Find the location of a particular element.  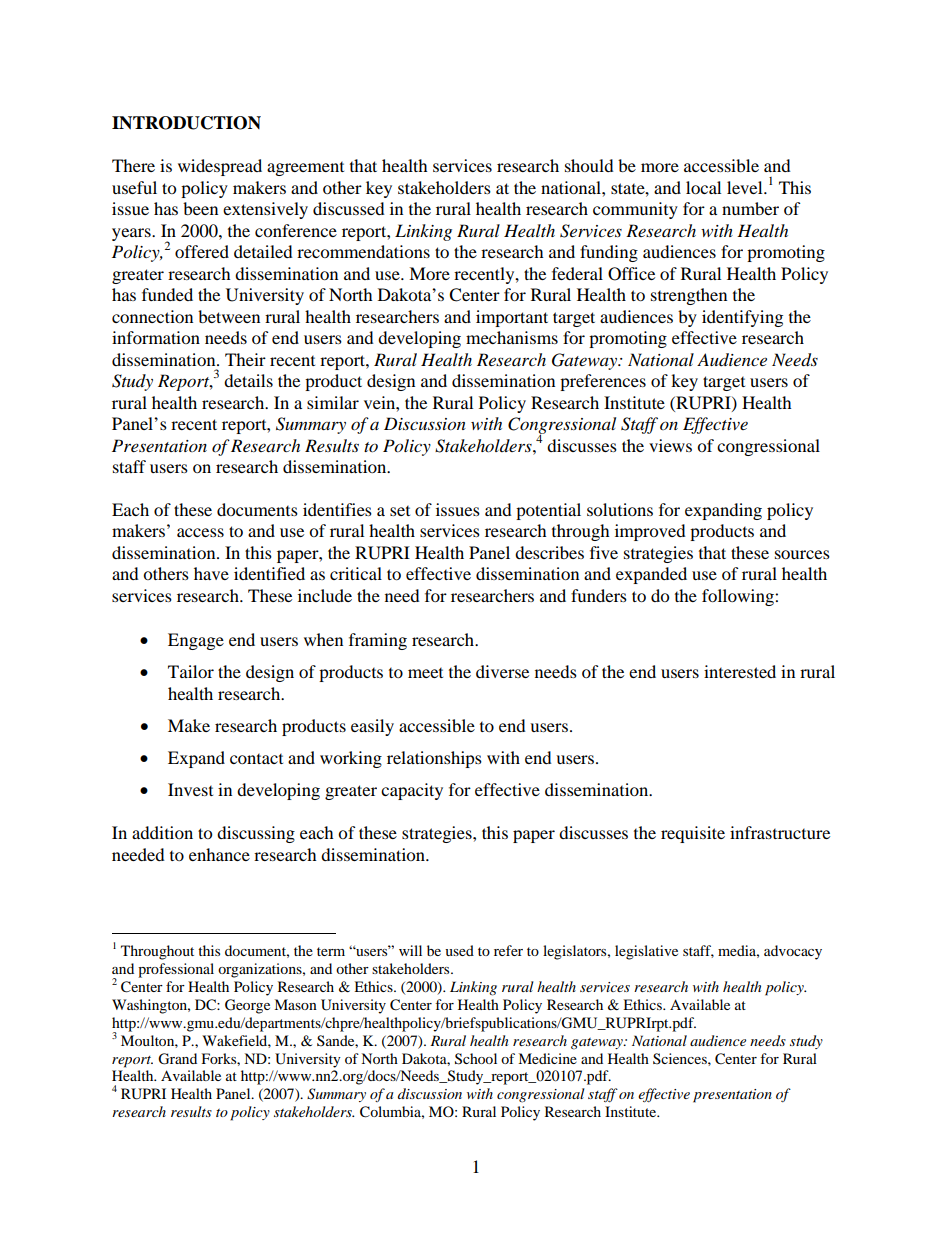

have is located at coordinates (211, 573).
